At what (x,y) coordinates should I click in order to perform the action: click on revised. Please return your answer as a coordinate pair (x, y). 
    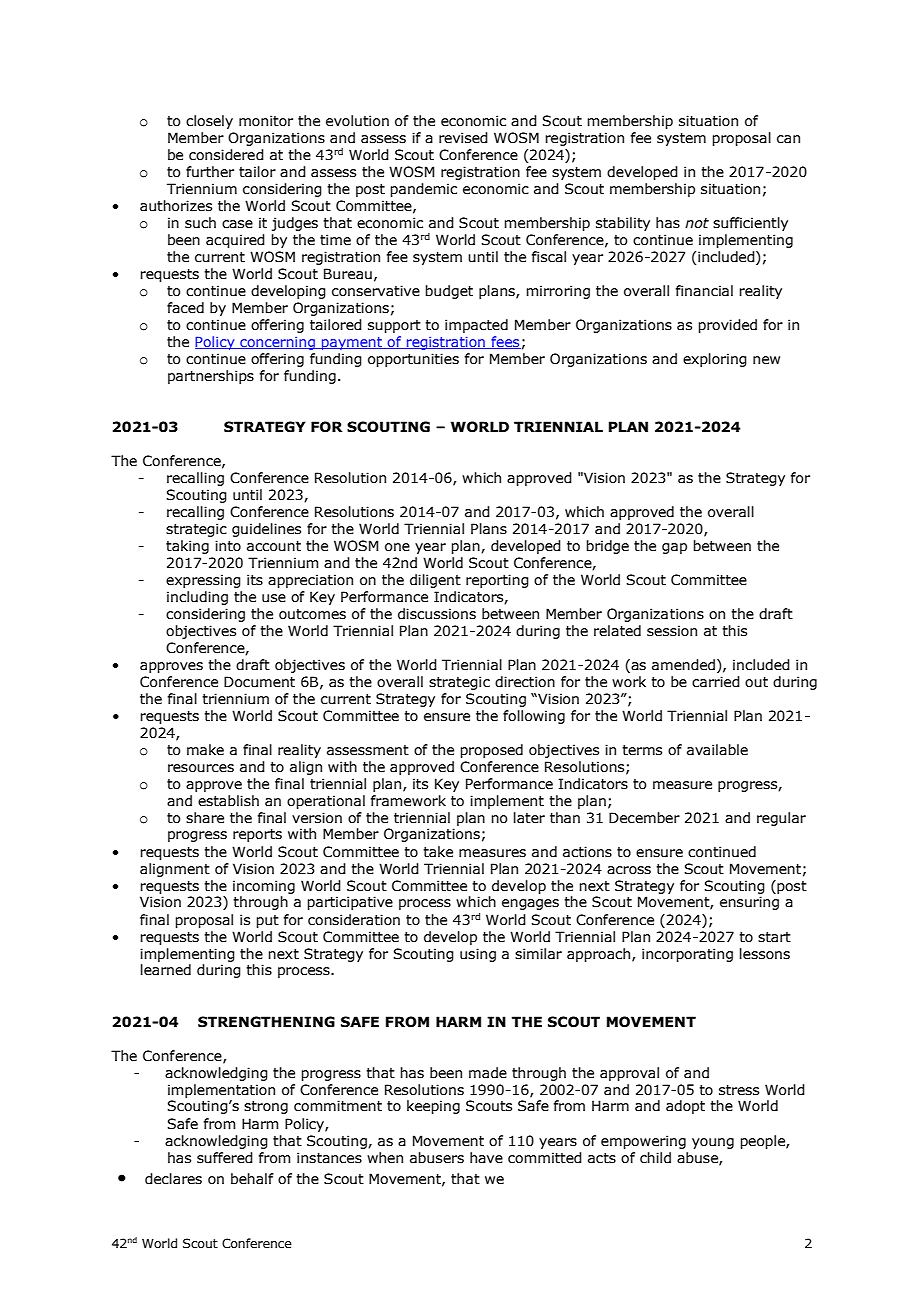
    Looking at the image, I should click on (463, 138).
